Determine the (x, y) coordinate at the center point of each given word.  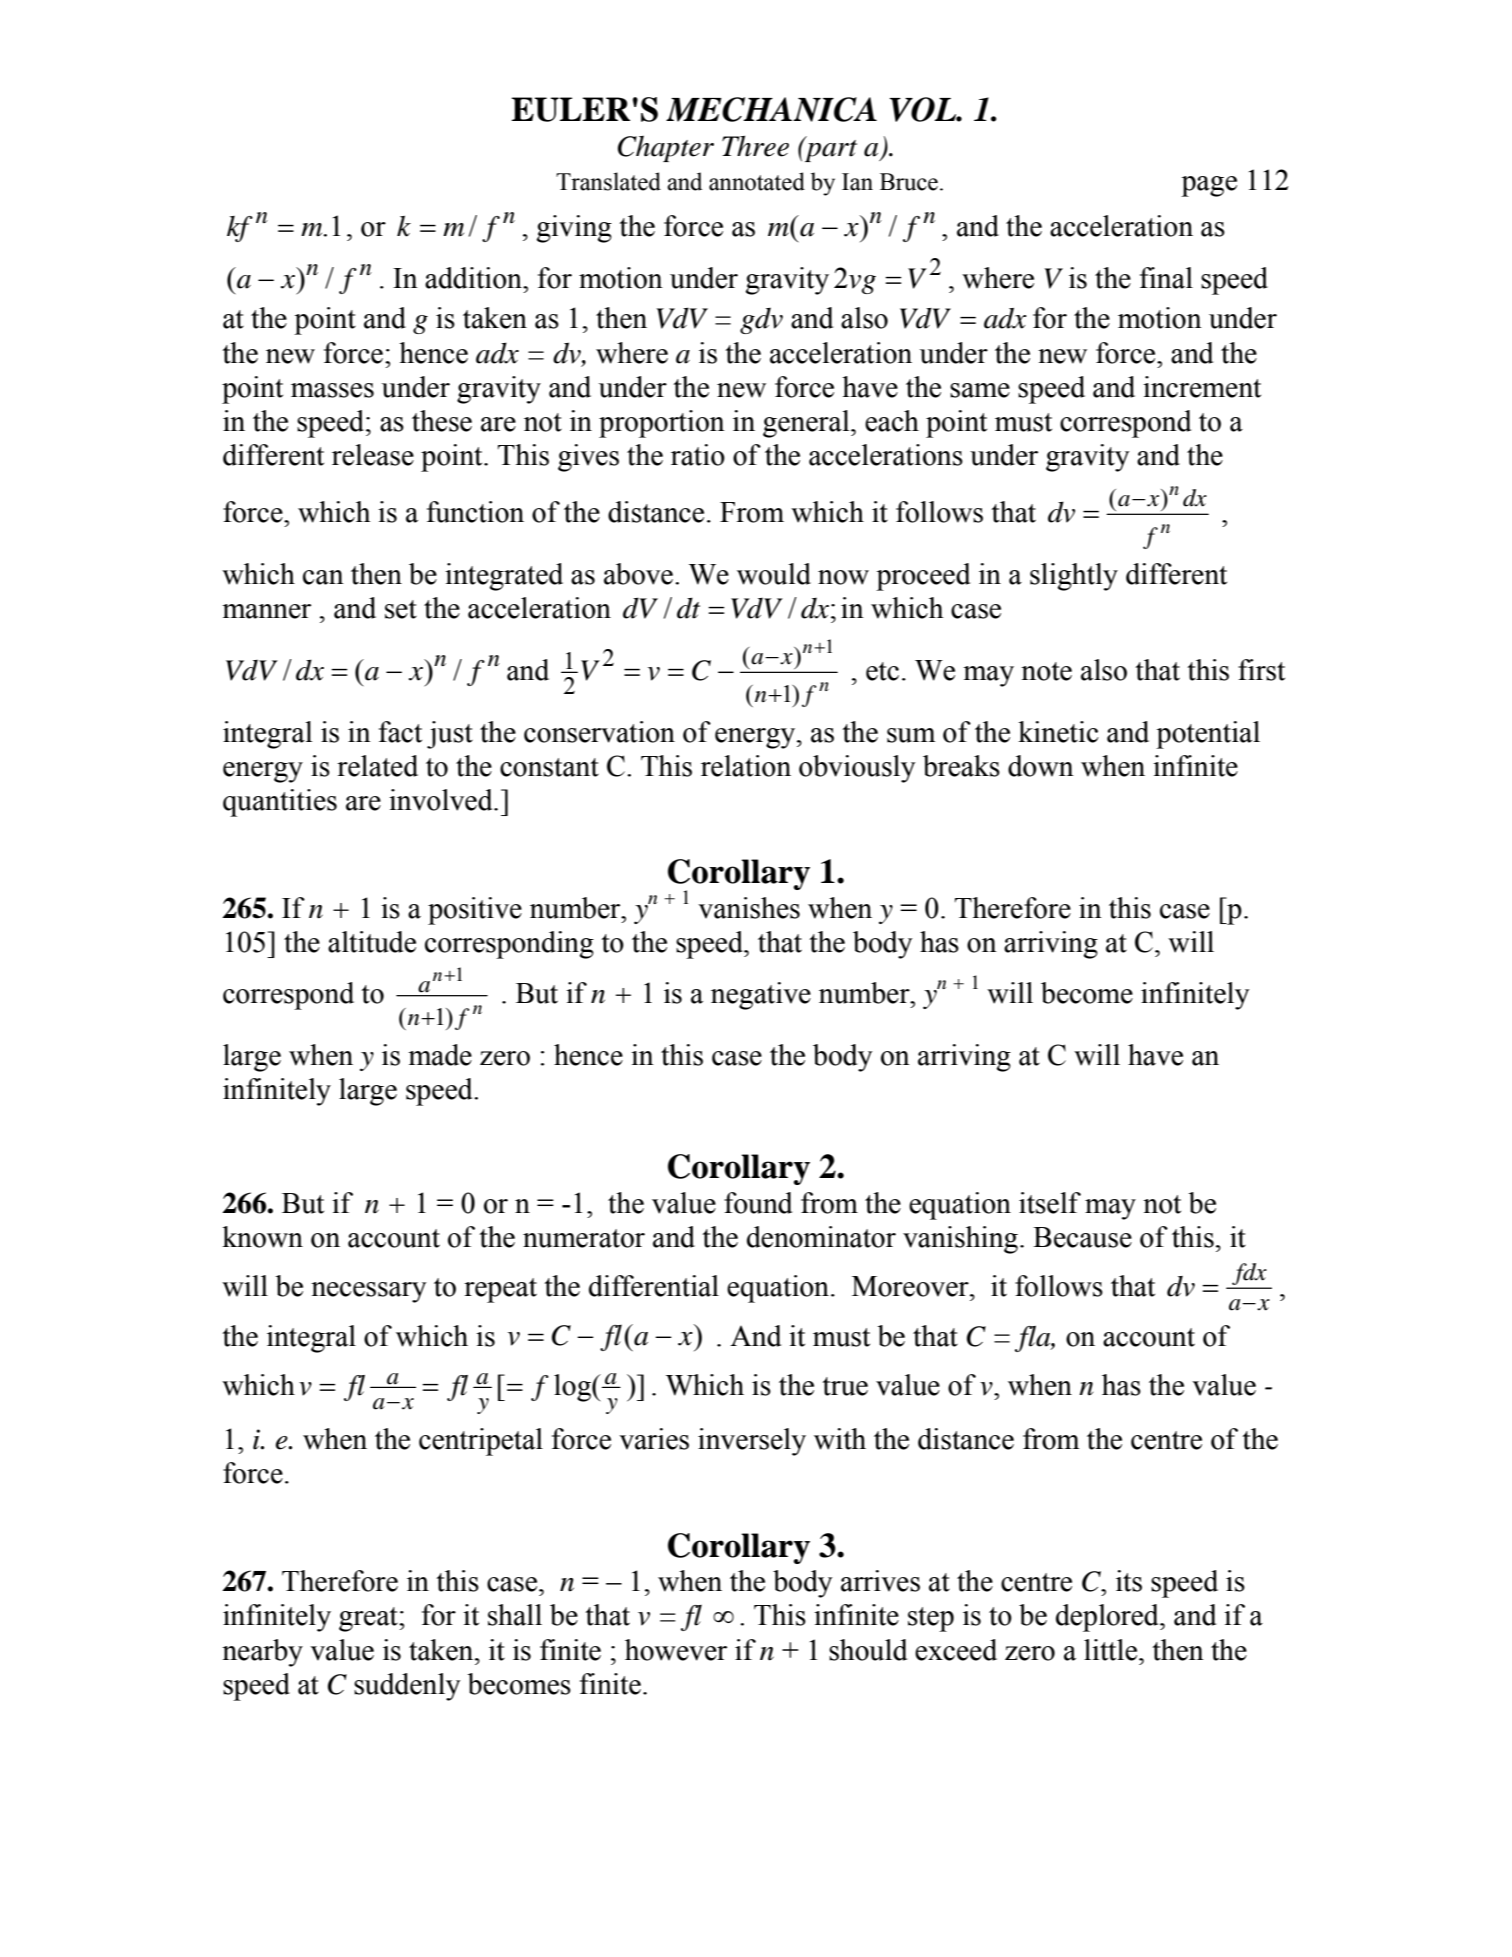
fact (400, 732)
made (440, 1055)
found (758, 1203)
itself (1050, 1203)
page (1209, 186)
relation (746, 766)
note (1046, 671)
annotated (757, 181)
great (369, 1619)
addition (475, 278)
